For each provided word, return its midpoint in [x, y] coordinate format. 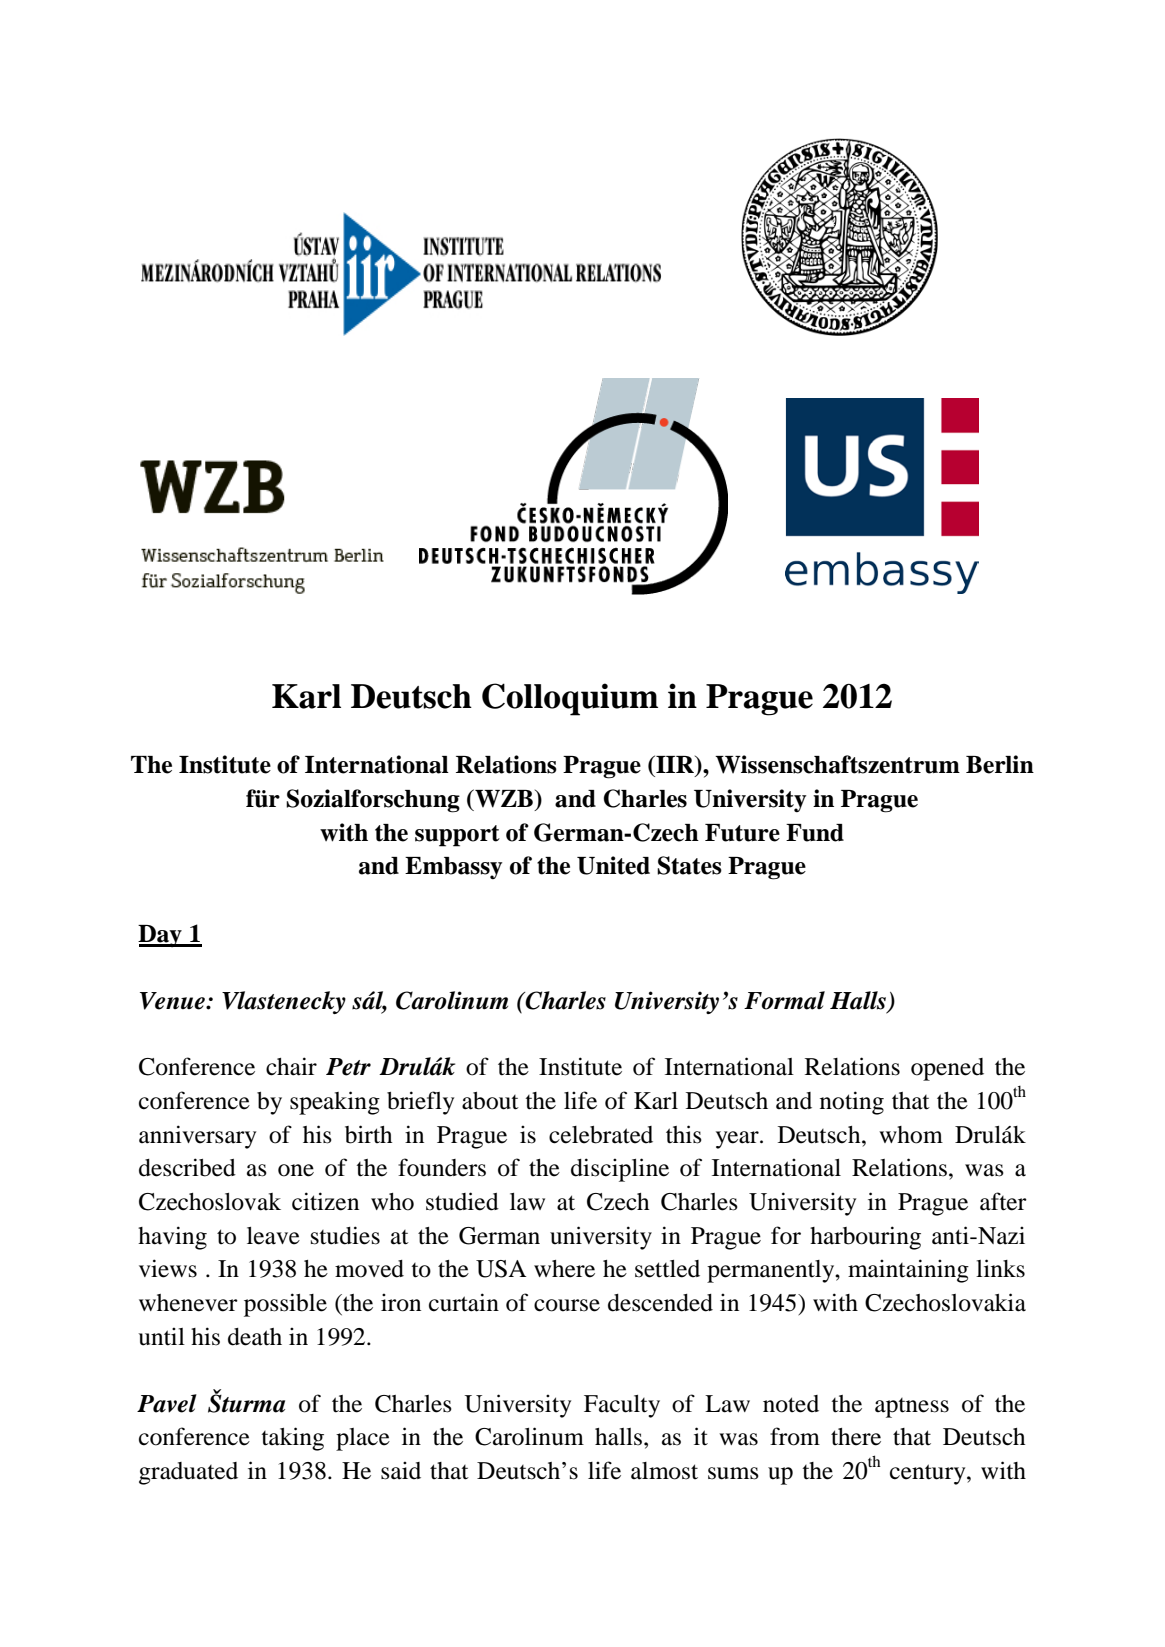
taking [292, 1439]
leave [273, 1236]
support [457, 836]
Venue [173, 1001]
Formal [784, 1000]
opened [947, 1069]
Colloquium [570, 699]
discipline [620, 1170]
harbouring [865, 1238]
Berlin [1000, 764]
